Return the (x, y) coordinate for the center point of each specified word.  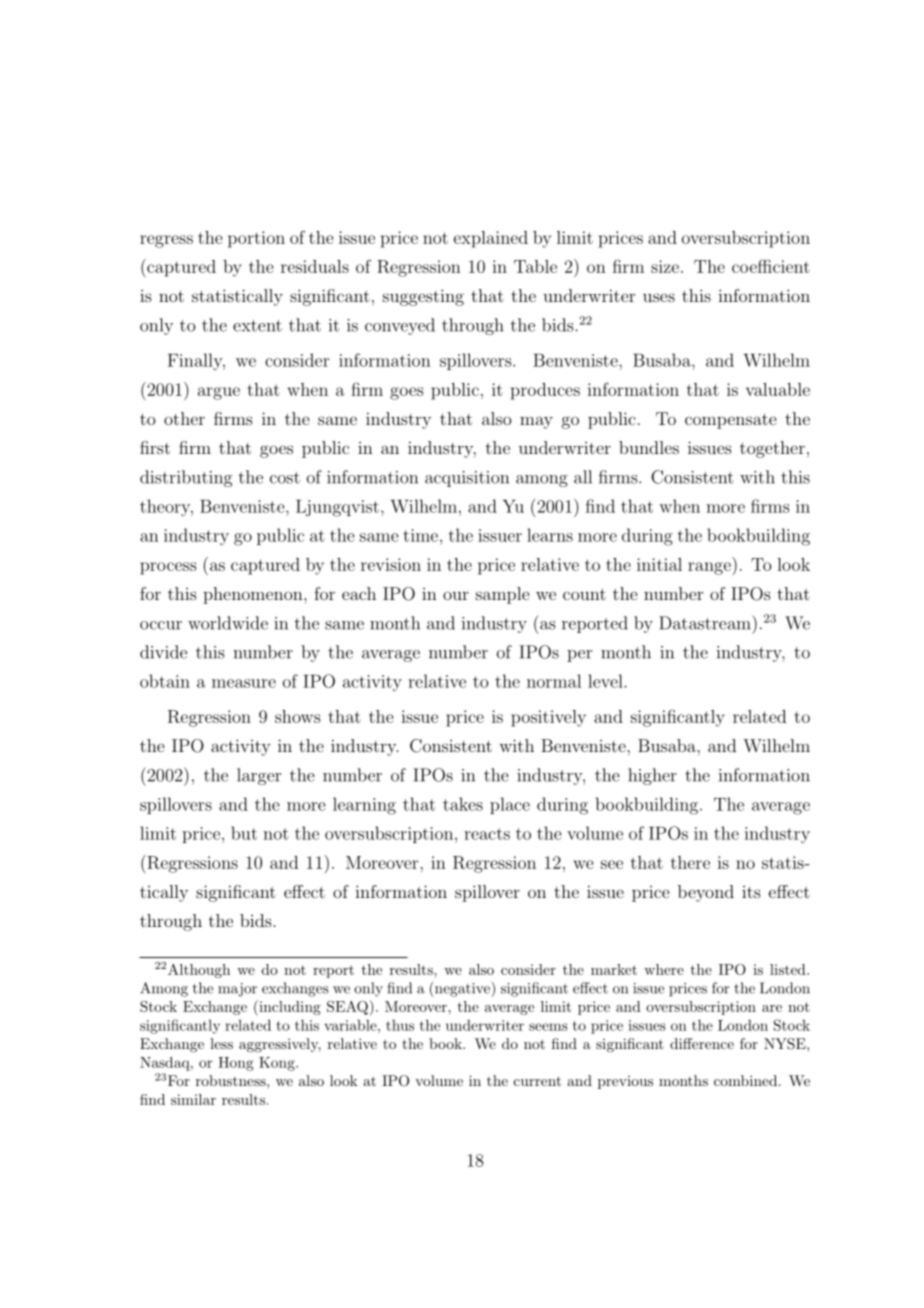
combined (747, 1080)
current (537, 1081)
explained (491, 239)
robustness (232, 1080)
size (665, 266)
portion (256, 239)
